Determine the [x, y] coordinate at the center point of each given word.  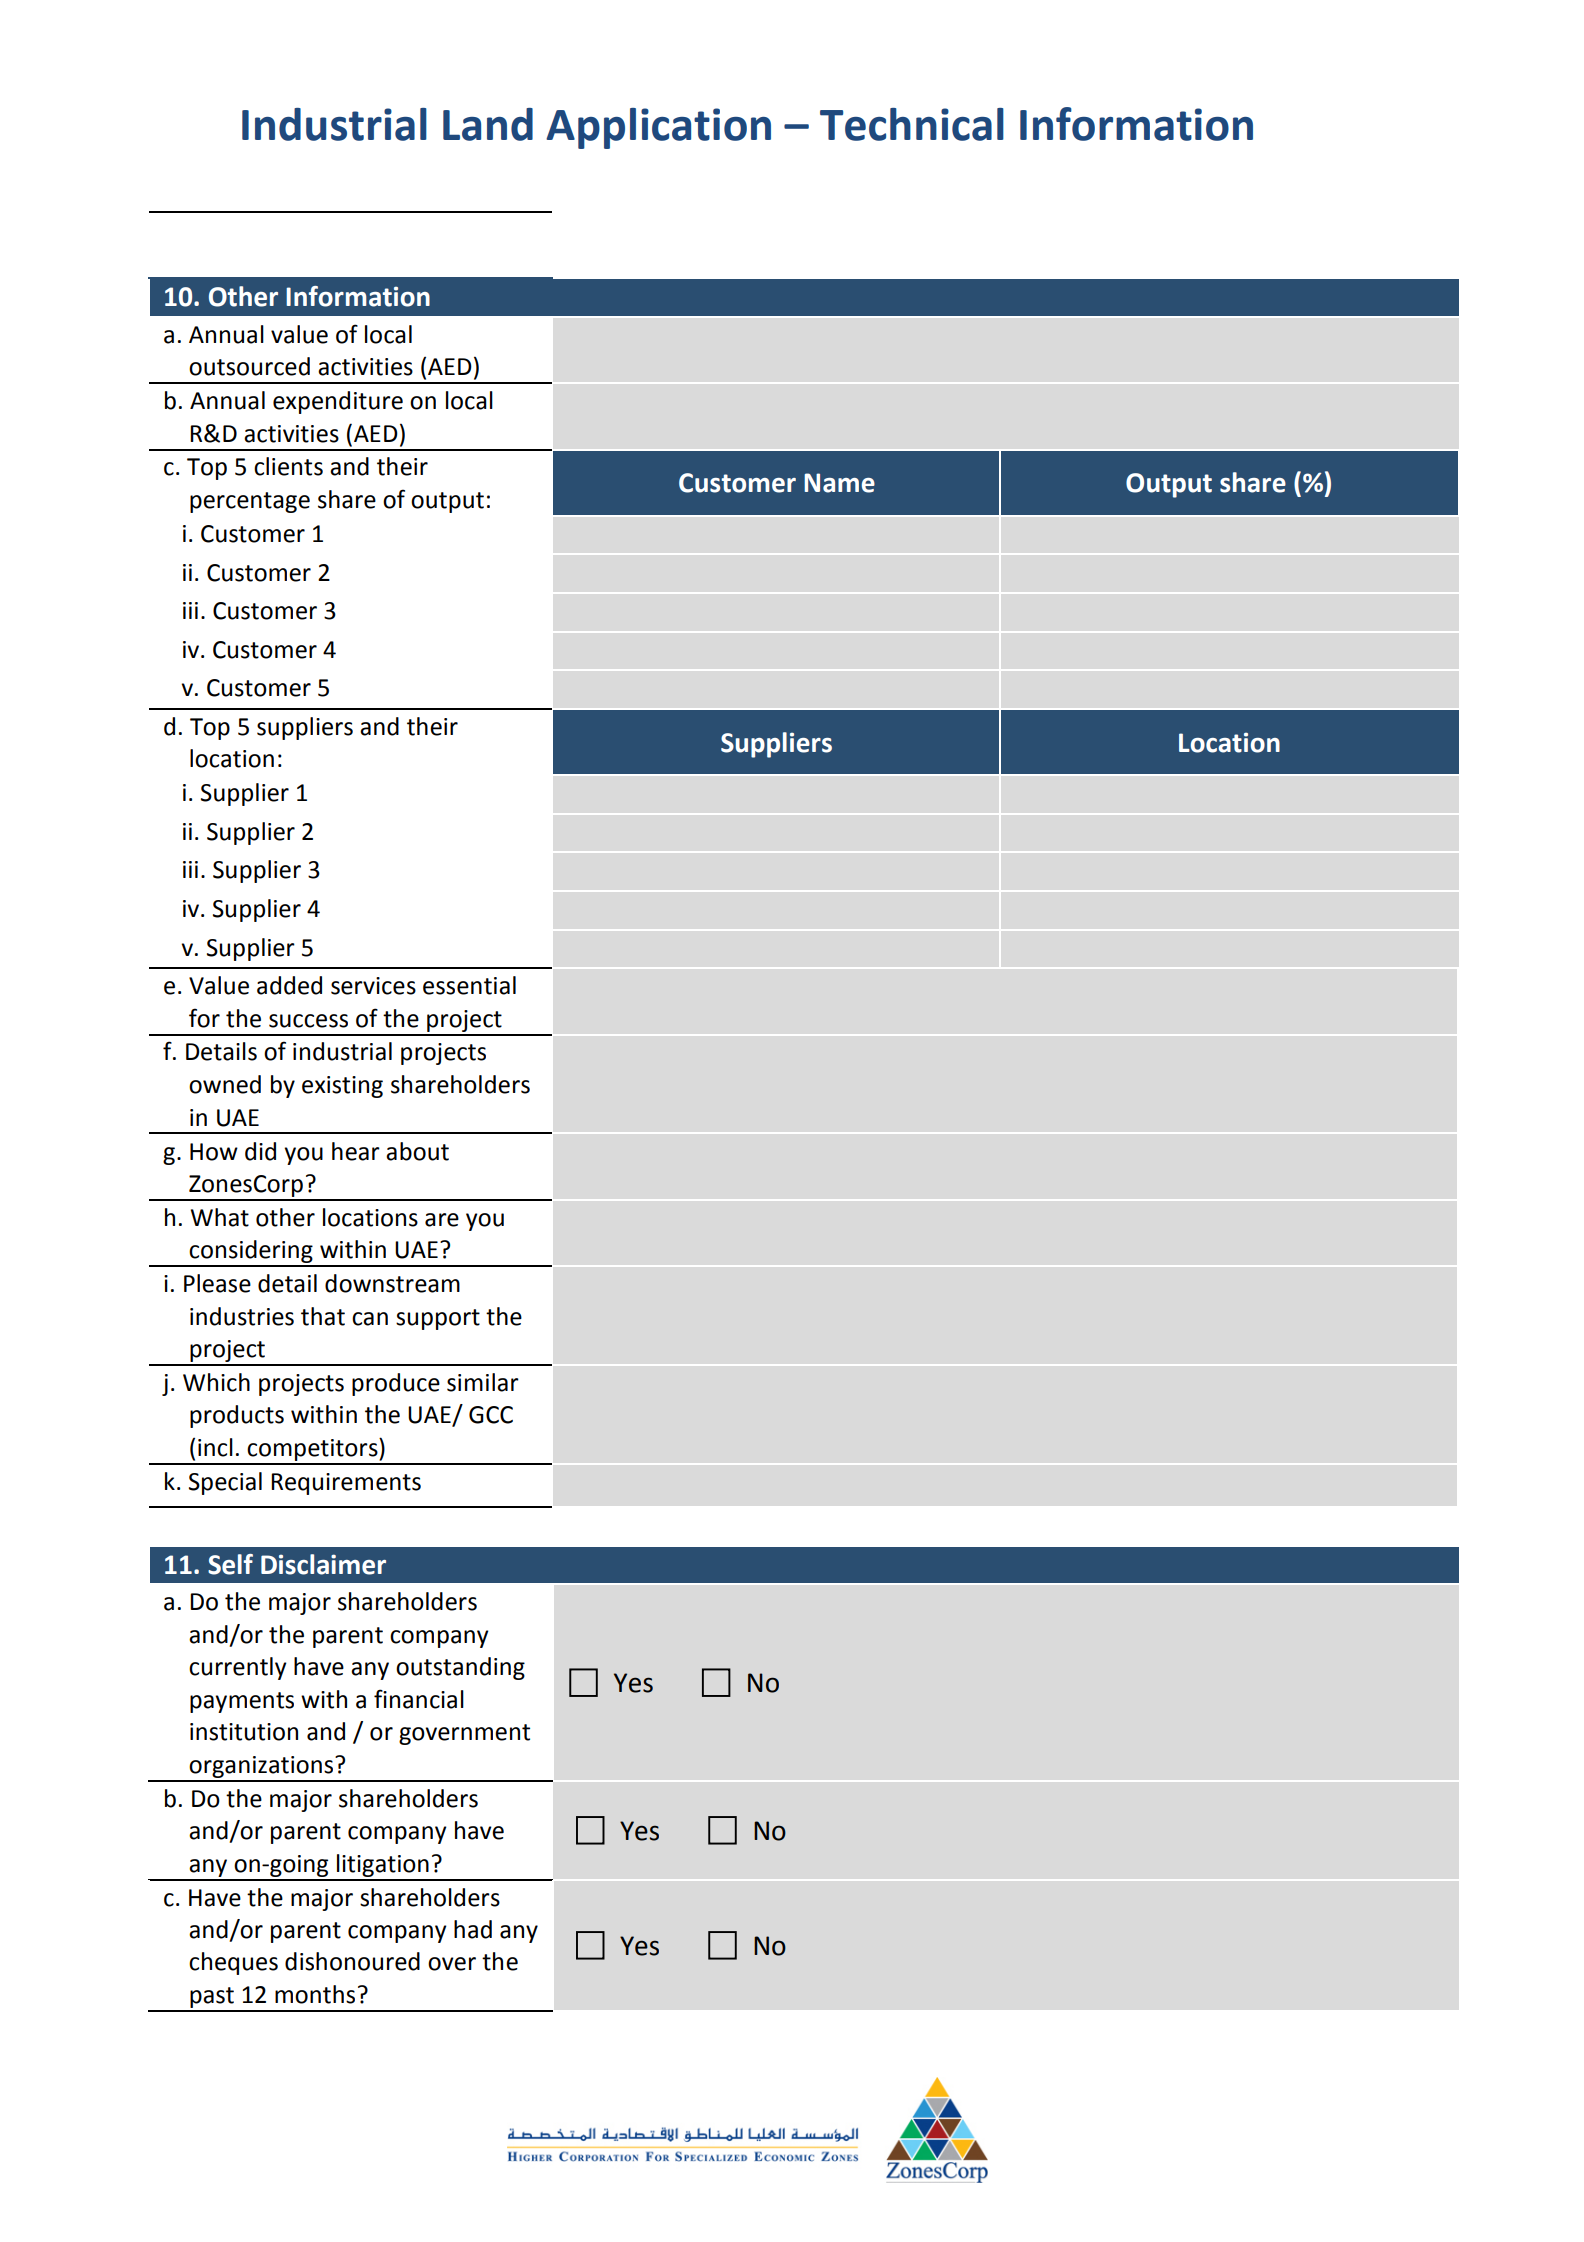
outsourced [249, 366]
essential [469, 985]
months [315, 1994]
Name [839, 483]
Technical [912, 124]
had [473, 1929]
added [289, 985]
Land [488, 124]
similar [483, 1382]
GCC [491, 1415]
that [323, 1316]
